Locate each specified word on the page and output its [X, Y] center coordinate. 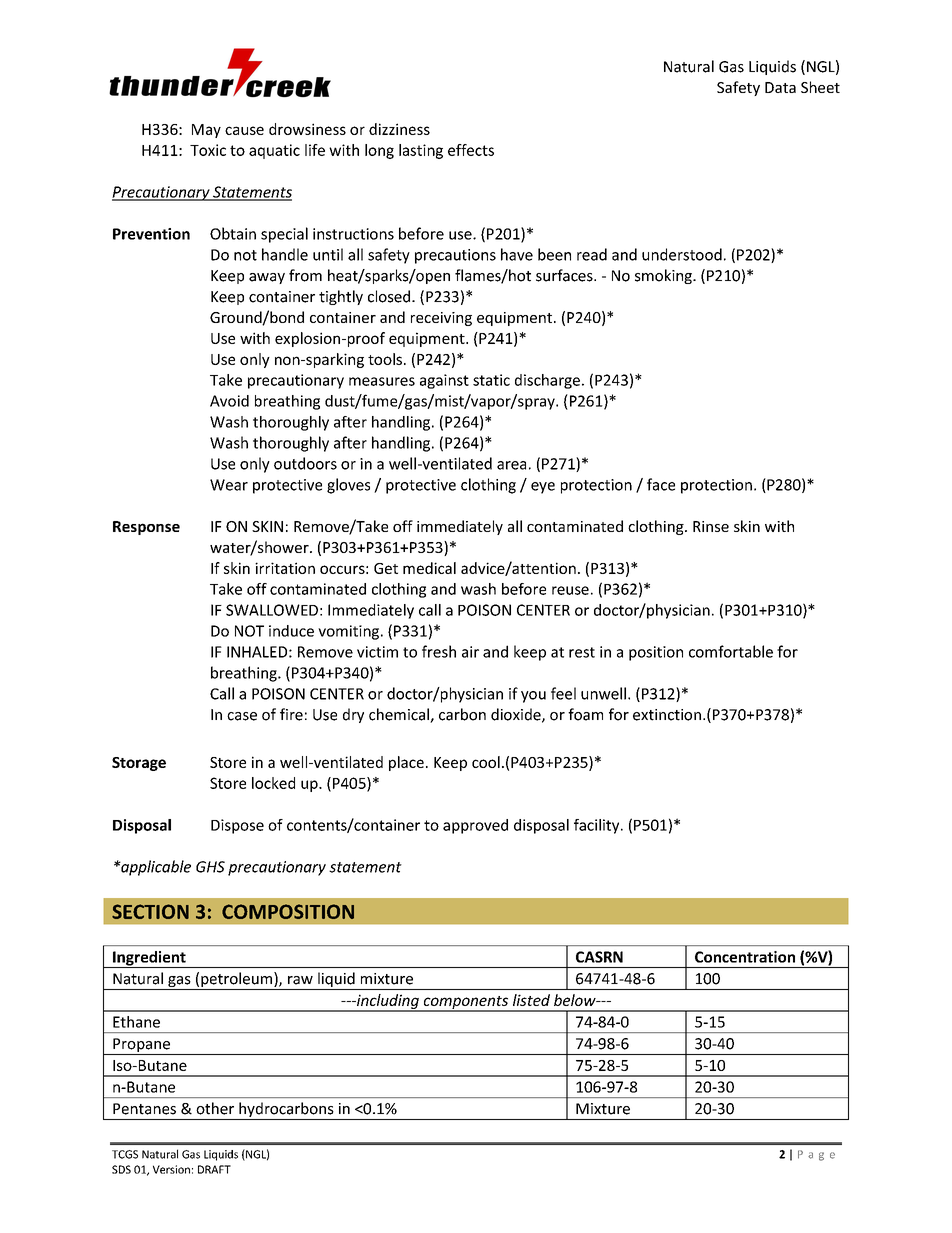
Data [780, 87]
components [465, 1003]
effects [471, 150]
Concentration [745, 957]
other [215, 1108]
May [206, 131]
